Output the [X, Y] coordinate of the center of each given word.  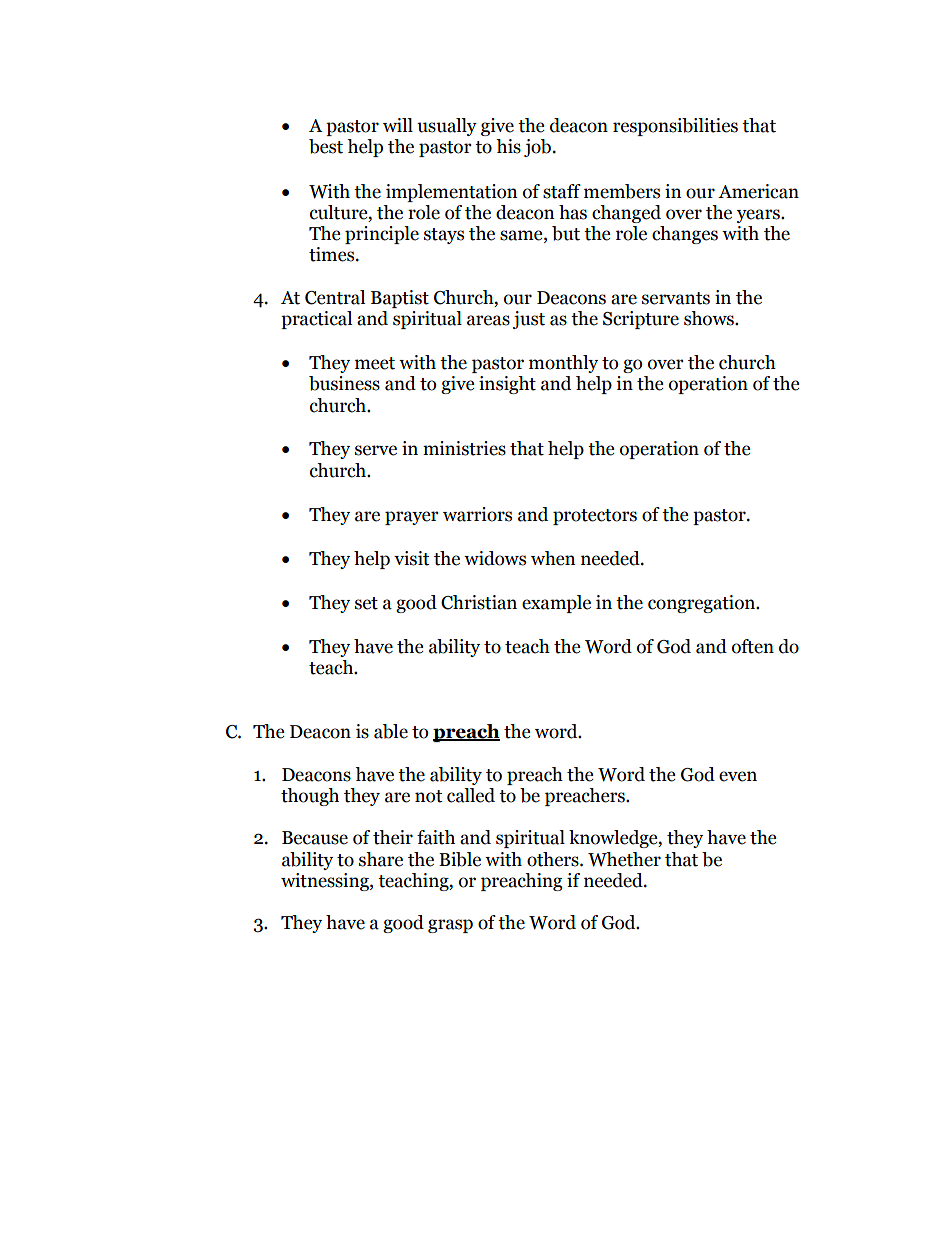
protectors [595, 517]
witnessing [326, 882]
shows [710, 318]
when [553, 558]
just [529, 320]
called [471, 795]
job [539, 148]
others [554, 859]
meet [375, 363]
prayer [412, 518]
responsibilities [675, 127]
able [391, 731]
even [738, 776]
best [326, 146]
